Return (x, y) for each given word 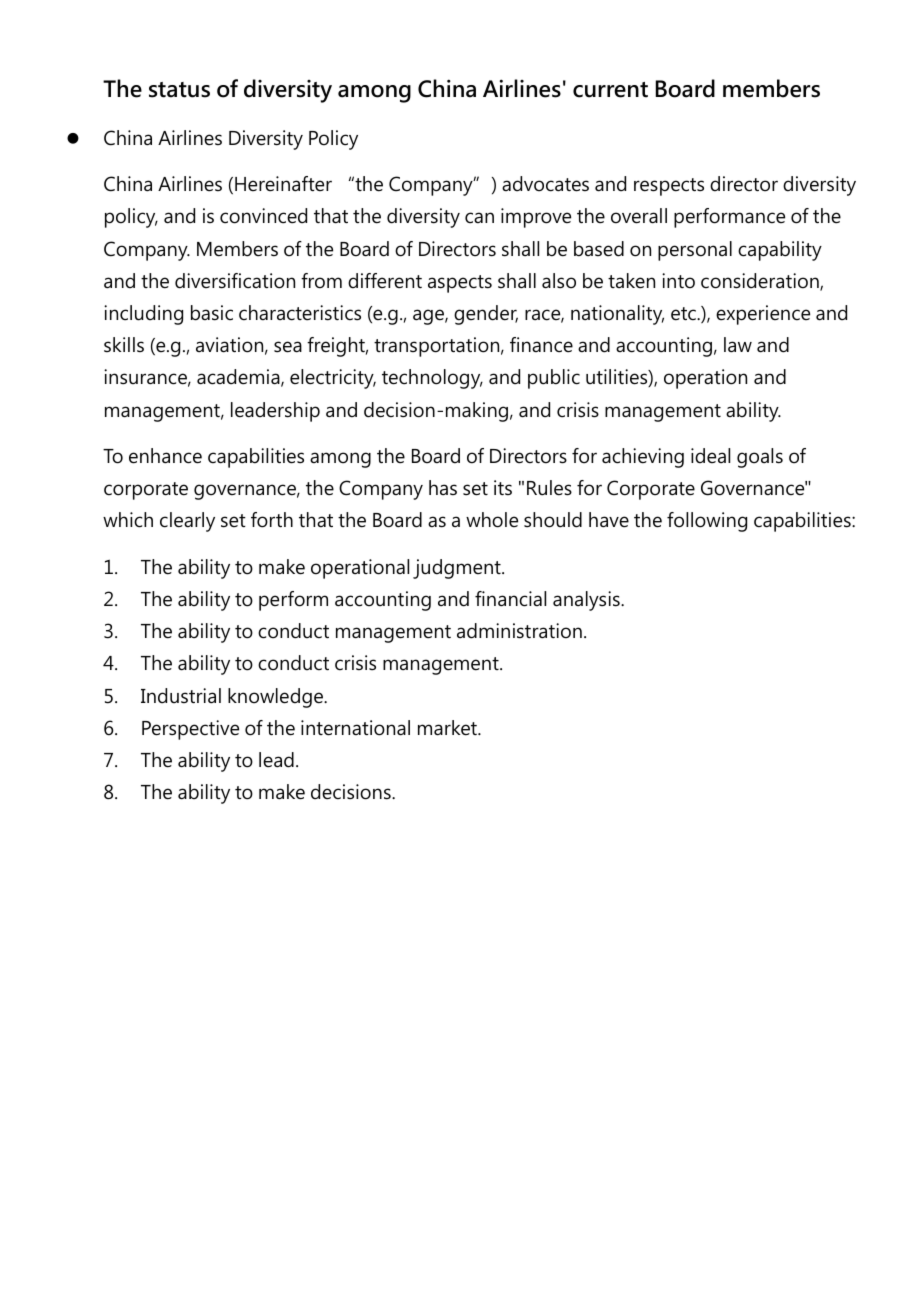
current (610, 90)
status (179, 90)
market (448, 728)
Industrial (181, 696)
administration (519, 631)
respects (669, 187)
